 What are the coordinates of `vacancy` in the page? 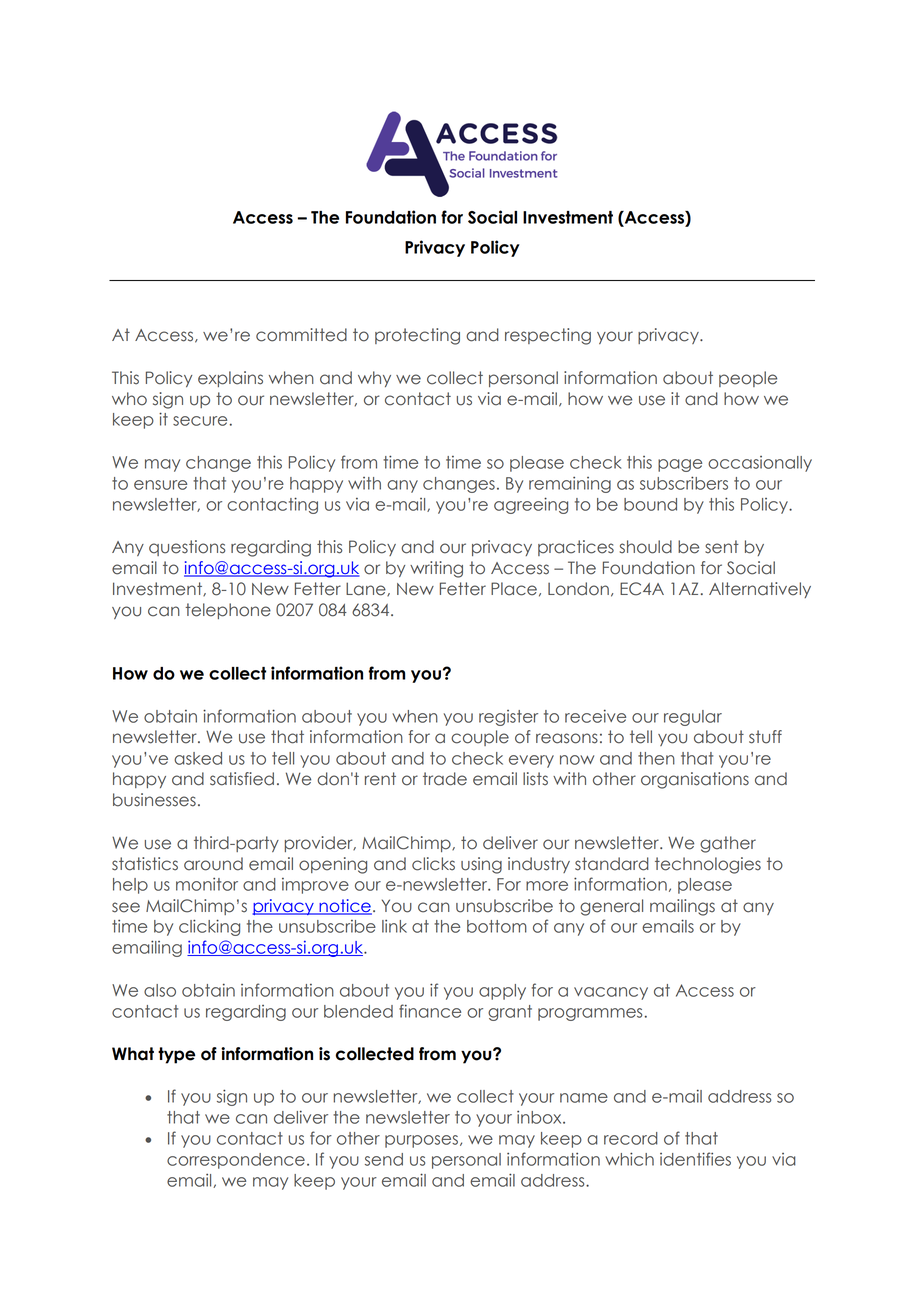 It's located at (611, 993).
